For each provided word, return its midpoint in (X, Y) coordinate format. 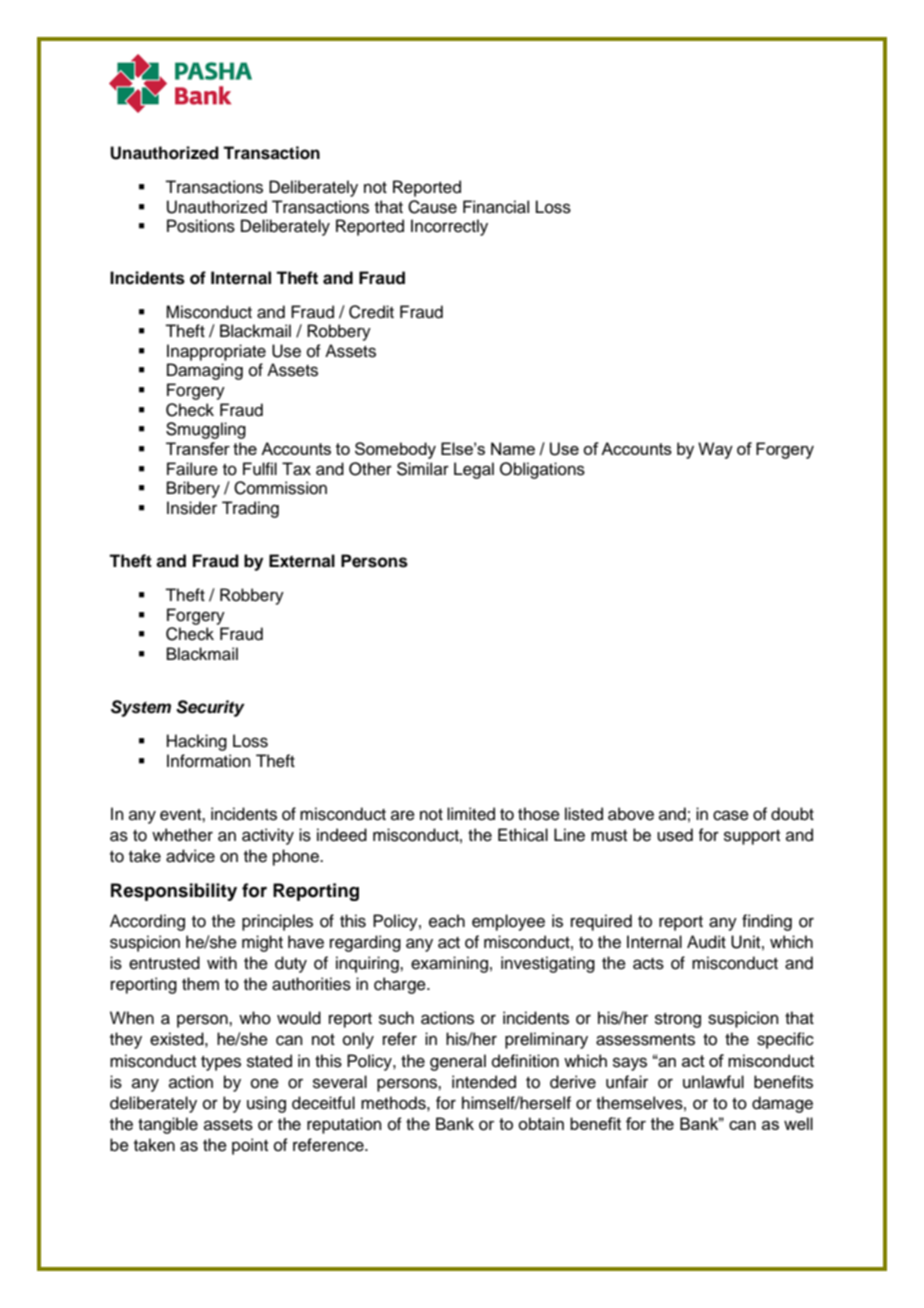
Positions (201, 226)
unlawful (713, 1082)
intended (484, 1082)
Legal (474, 470)
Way (715, 450)
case (731, 815)
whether (182, 835)
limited (471, 814)
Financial (496, 207)
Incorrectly (449, 227)
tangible (168, 1125)
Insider (192, 508)
